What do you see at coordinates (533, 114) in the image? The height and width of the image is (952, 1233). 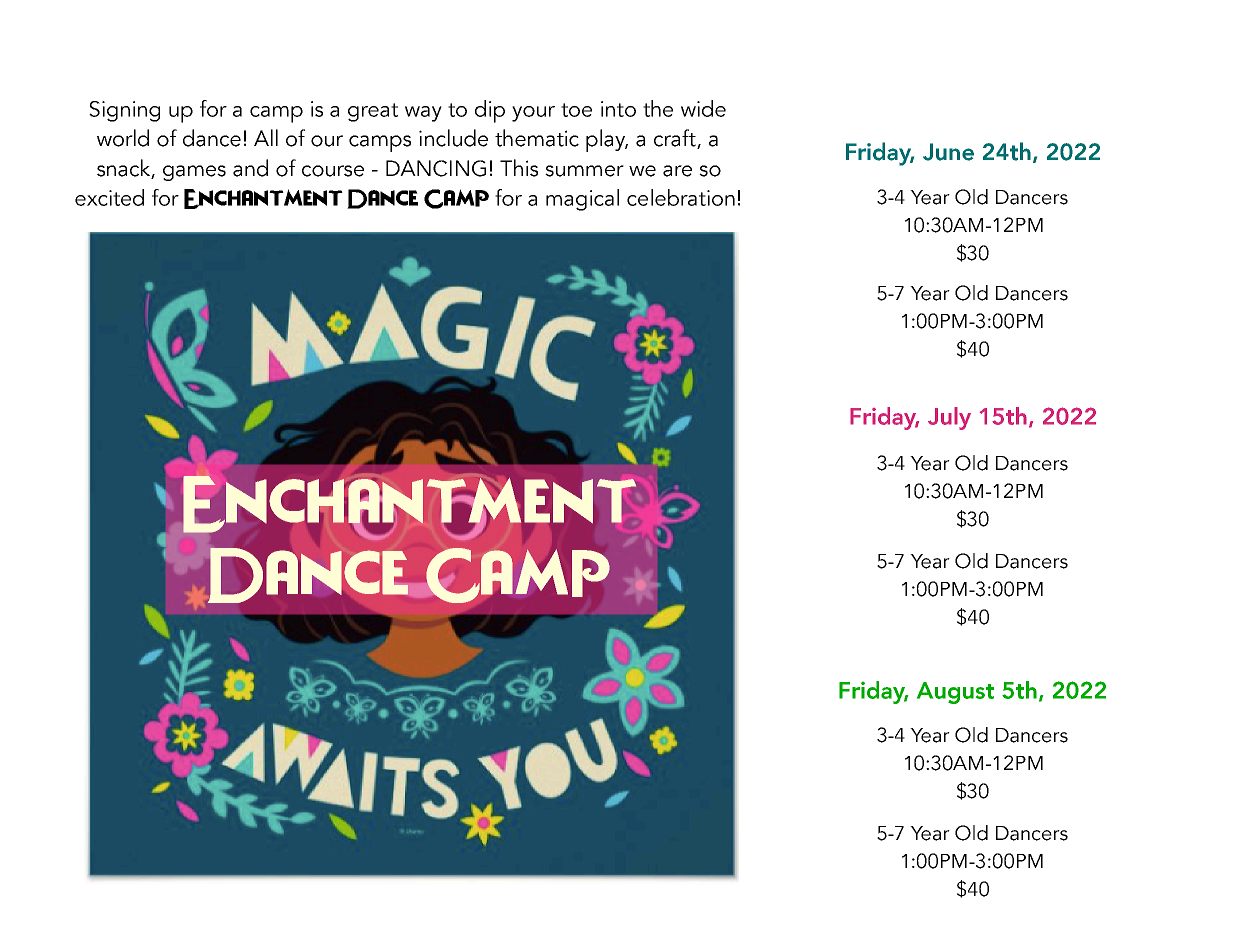 I see `your` at bounding box center [533, 114].
